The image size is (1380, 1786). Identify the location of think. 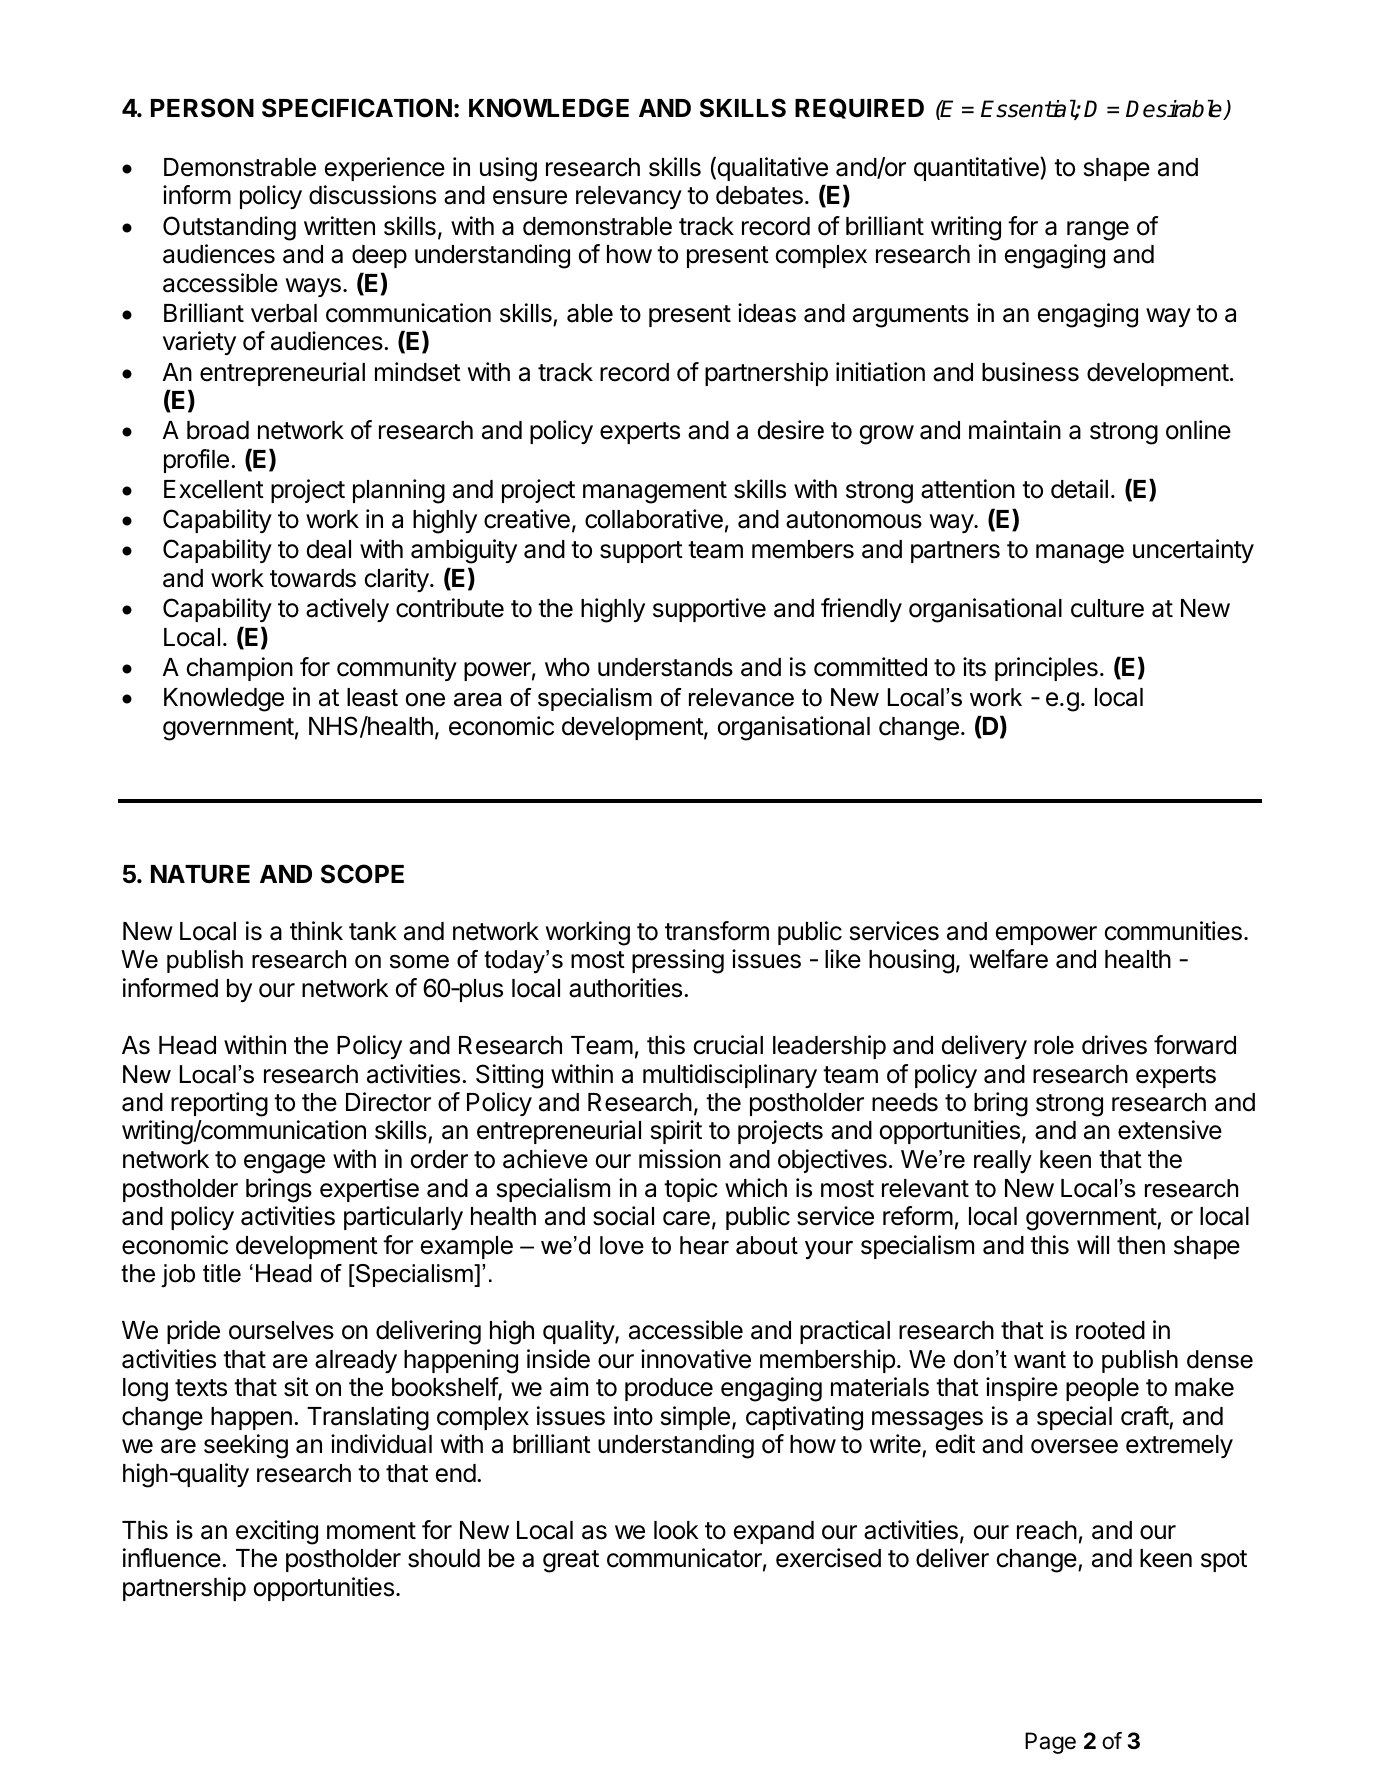
(316, 930).
